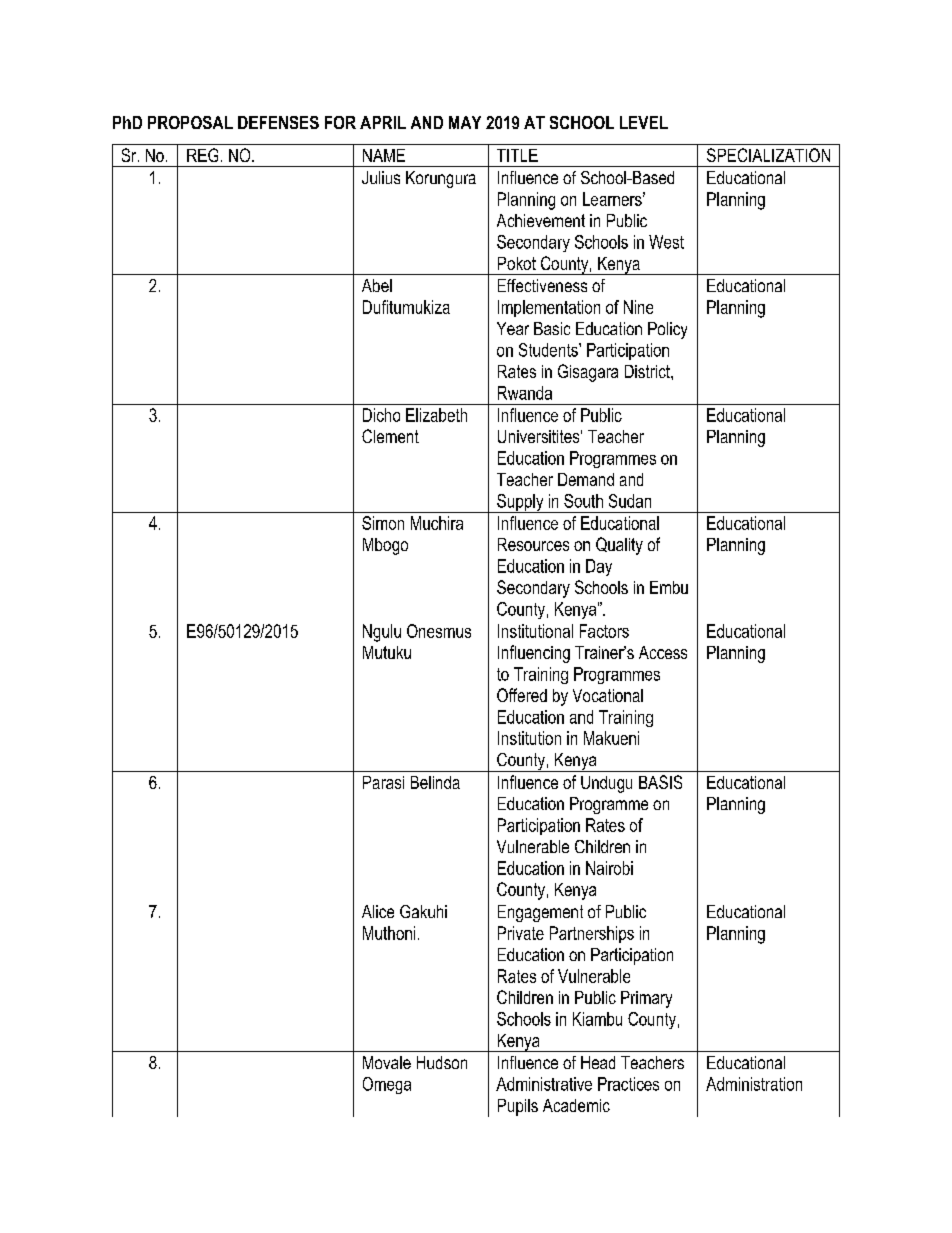 The height and width of the image is (1233, 952). I want to click on MAY, so click(465, 122).
